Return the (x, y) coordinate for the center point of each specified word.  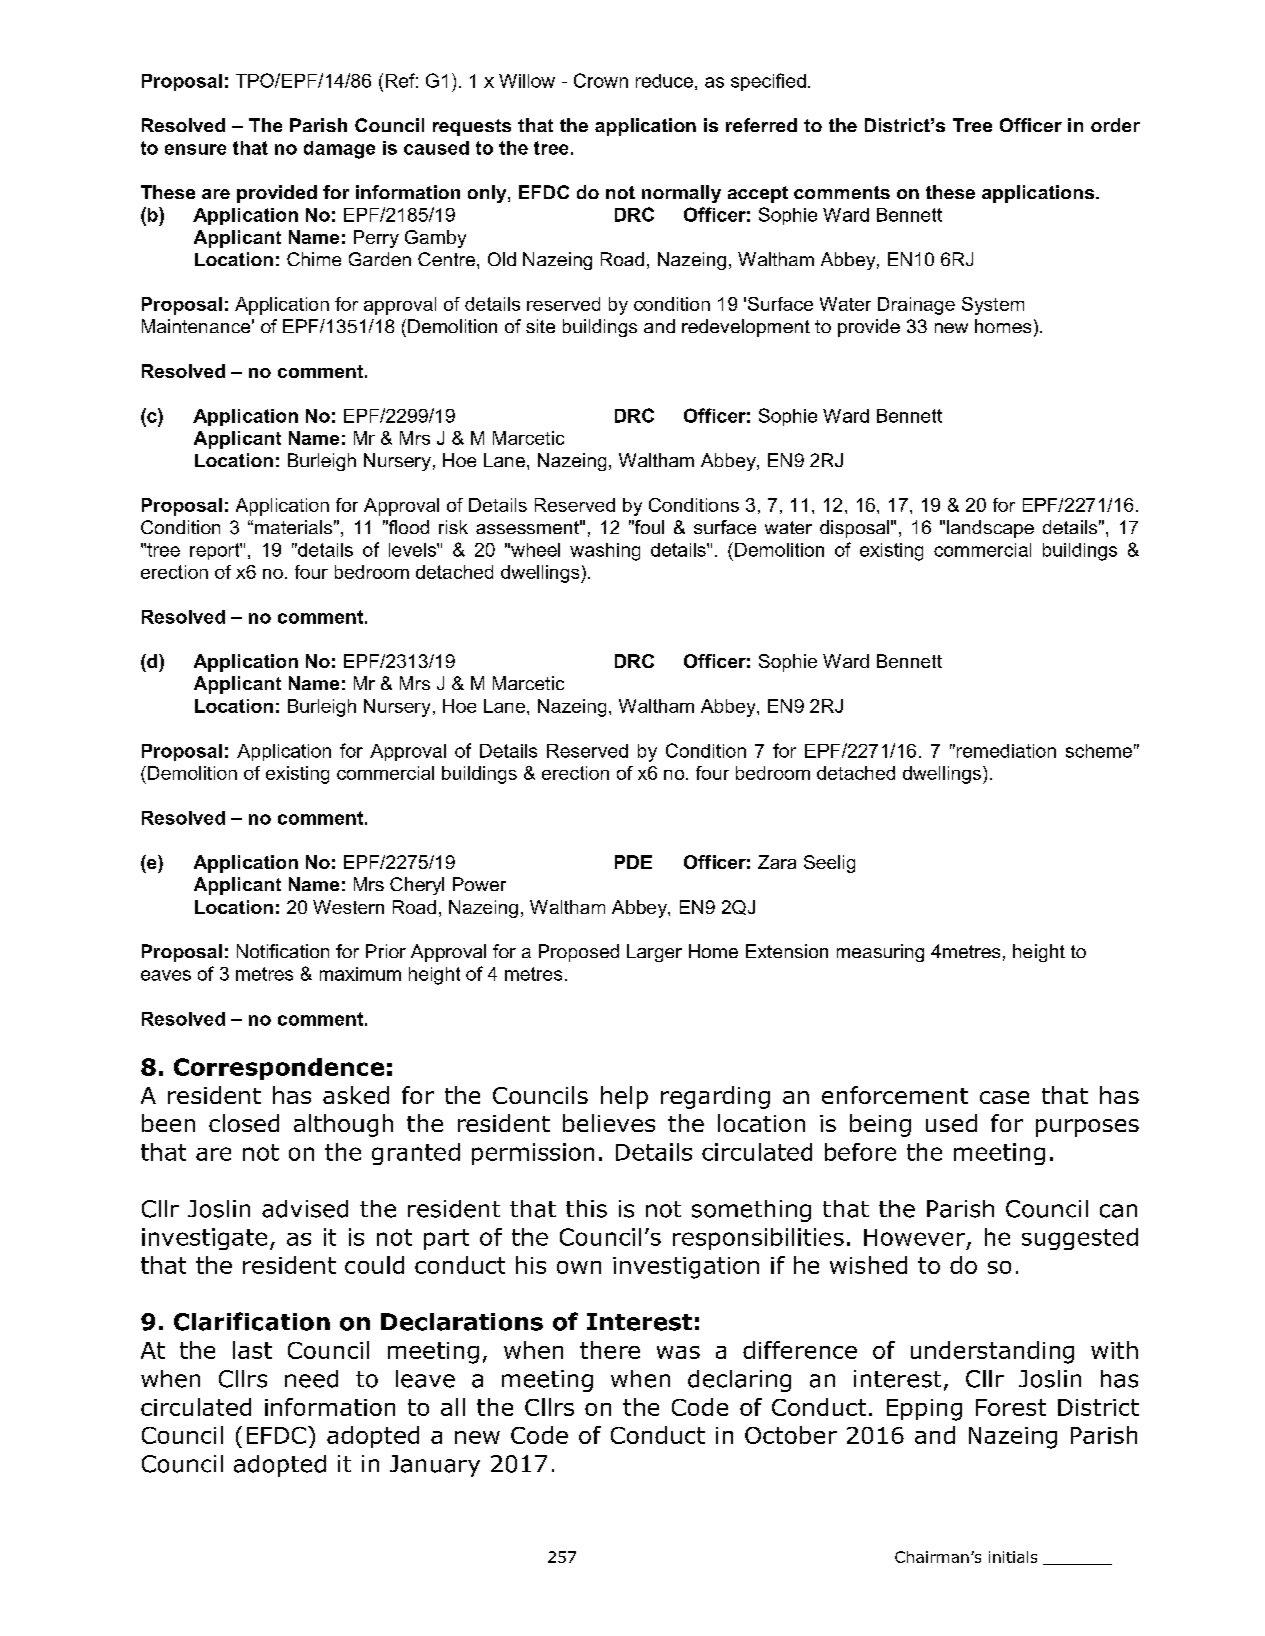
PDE (633, 862)
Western (348, 907)
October (791, 1435)
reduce (664, 81)
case (1004, 1097)
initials (1013, 1557)
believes (609, 1123)
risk (453, 527)
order (1115, 125)
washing (605, 552)
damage (339, 150)
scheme (1099, 751)
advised (305, 1209)
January (435, 1466)
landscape (990, 529)
